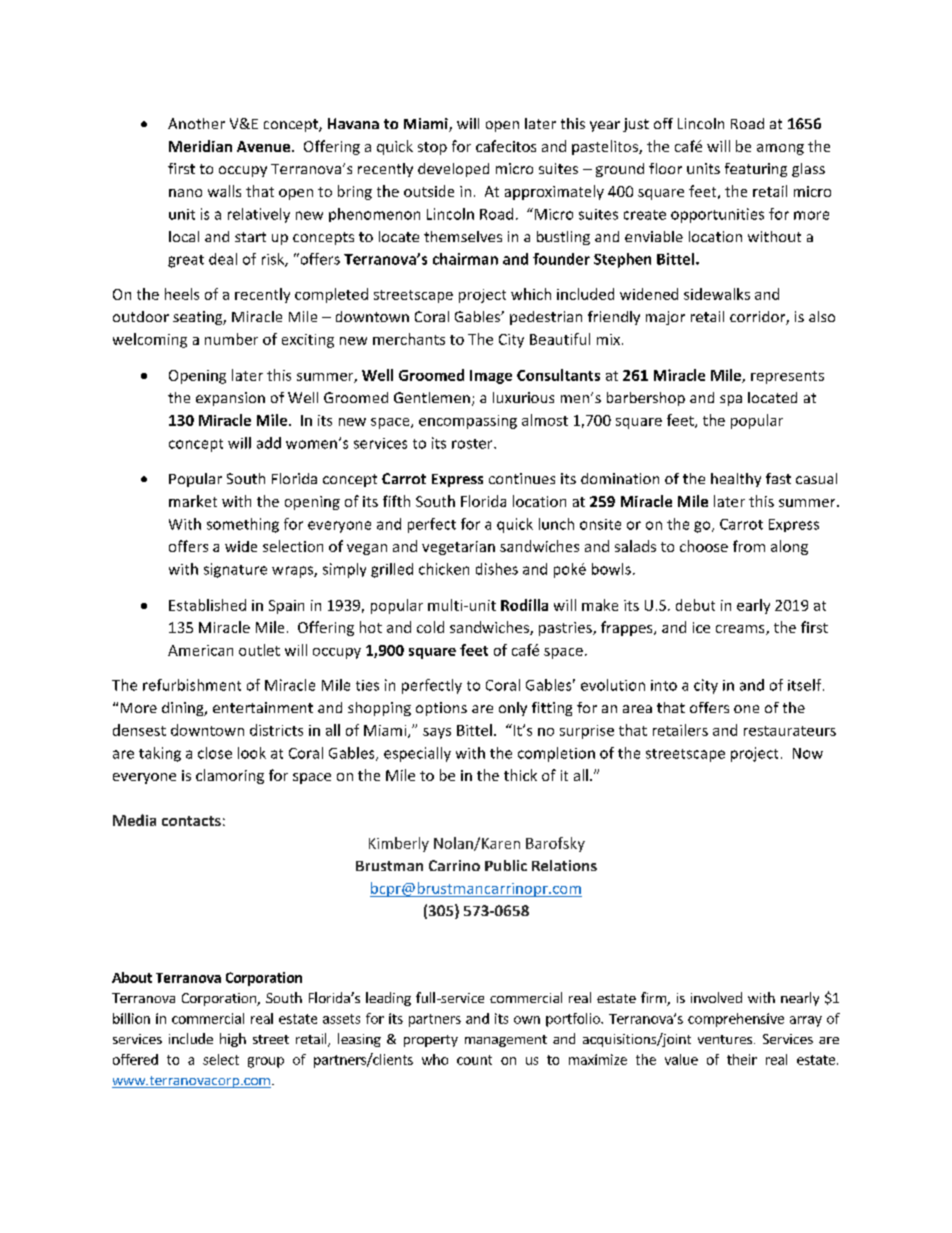 Image resolution: width=952 pixels, height=1233 pixels. I want to click on ventures, so click(725, 1039).
